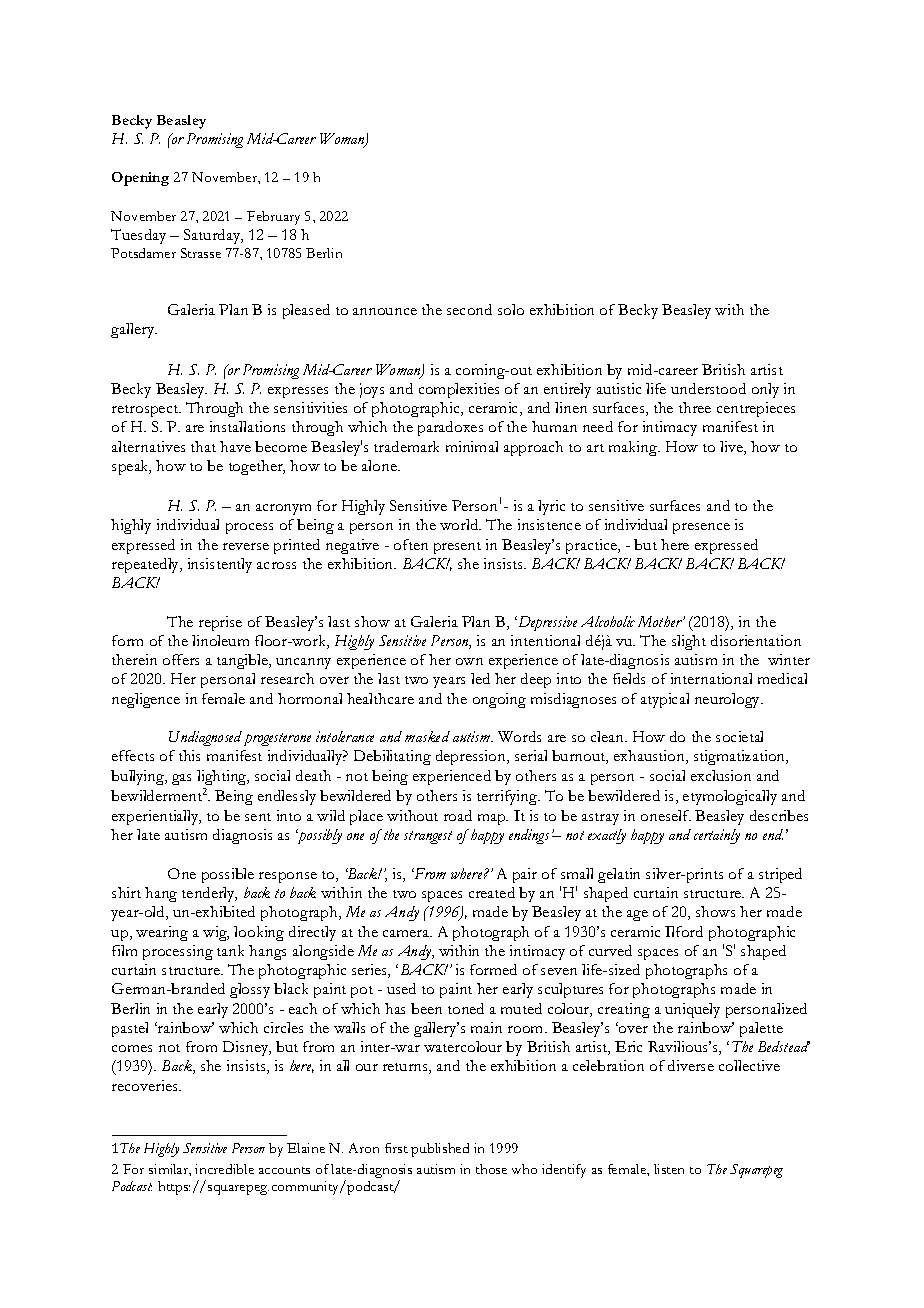 The width and height of the screenshot is (924, 1308). What do you see at coordinates (181, 659) in the screenshot?
I see `offers` at bounding box center [181, 659].
